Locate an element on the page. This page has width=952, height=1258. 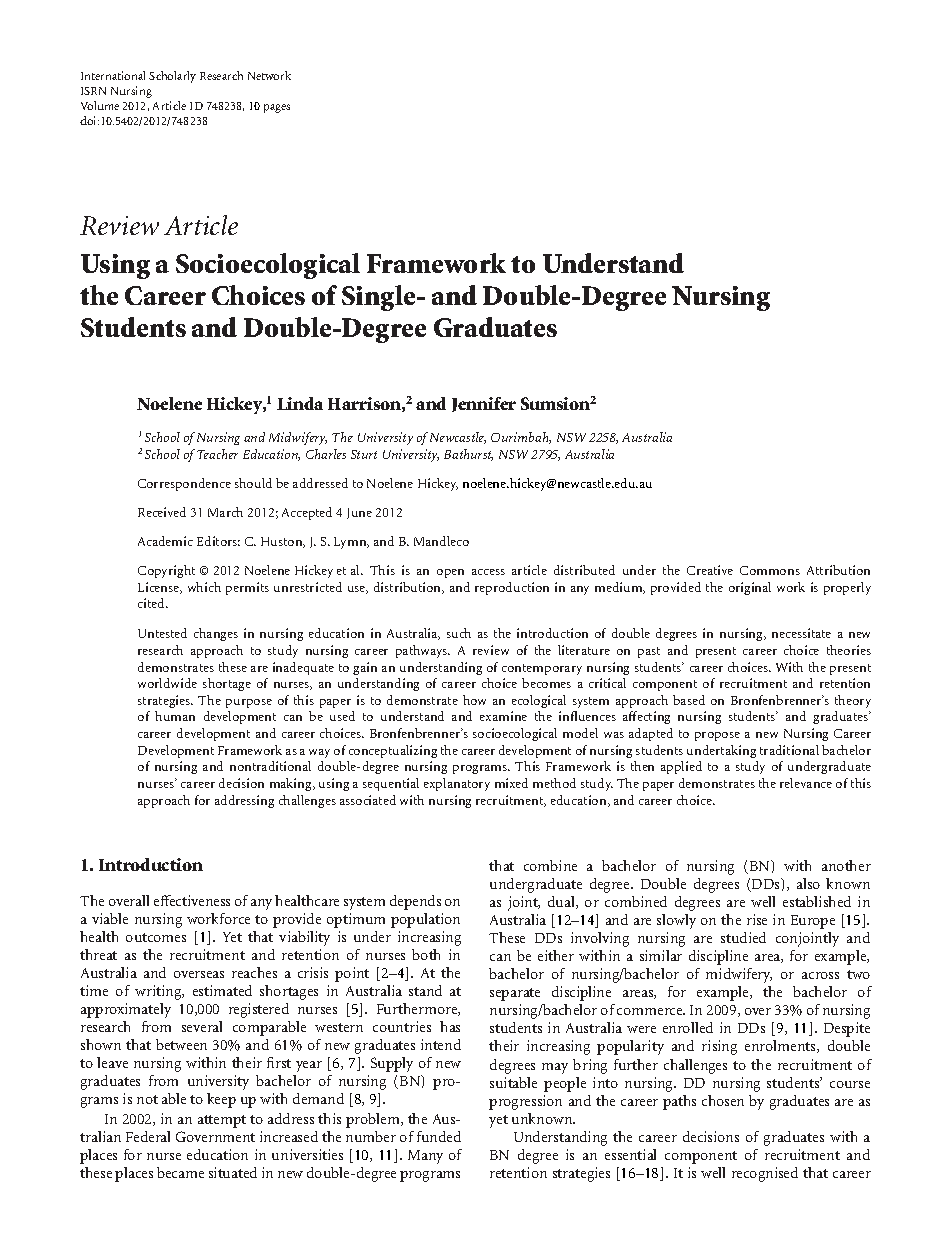
became is located at coordinates (180, 1172).
